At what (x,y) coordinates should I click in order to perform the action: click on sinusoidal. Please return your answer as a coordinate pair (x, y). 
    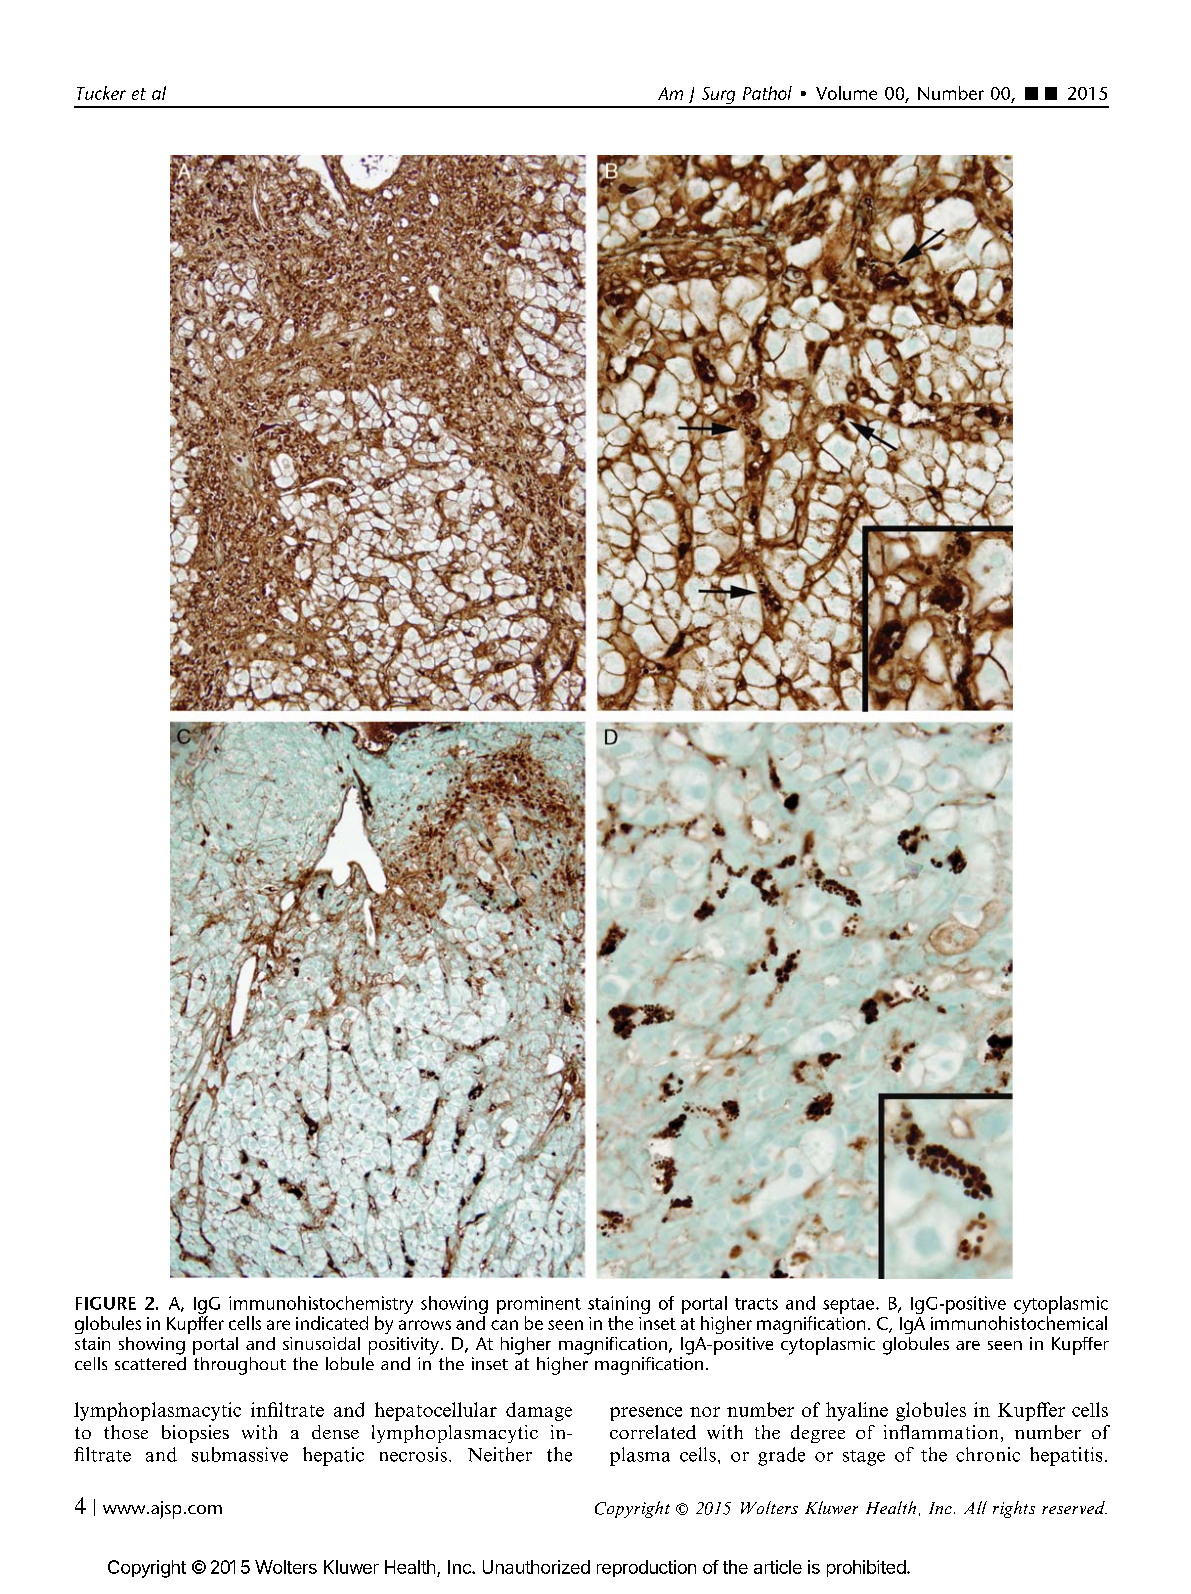
    Looking at the image, I should click on (321, 1343).
